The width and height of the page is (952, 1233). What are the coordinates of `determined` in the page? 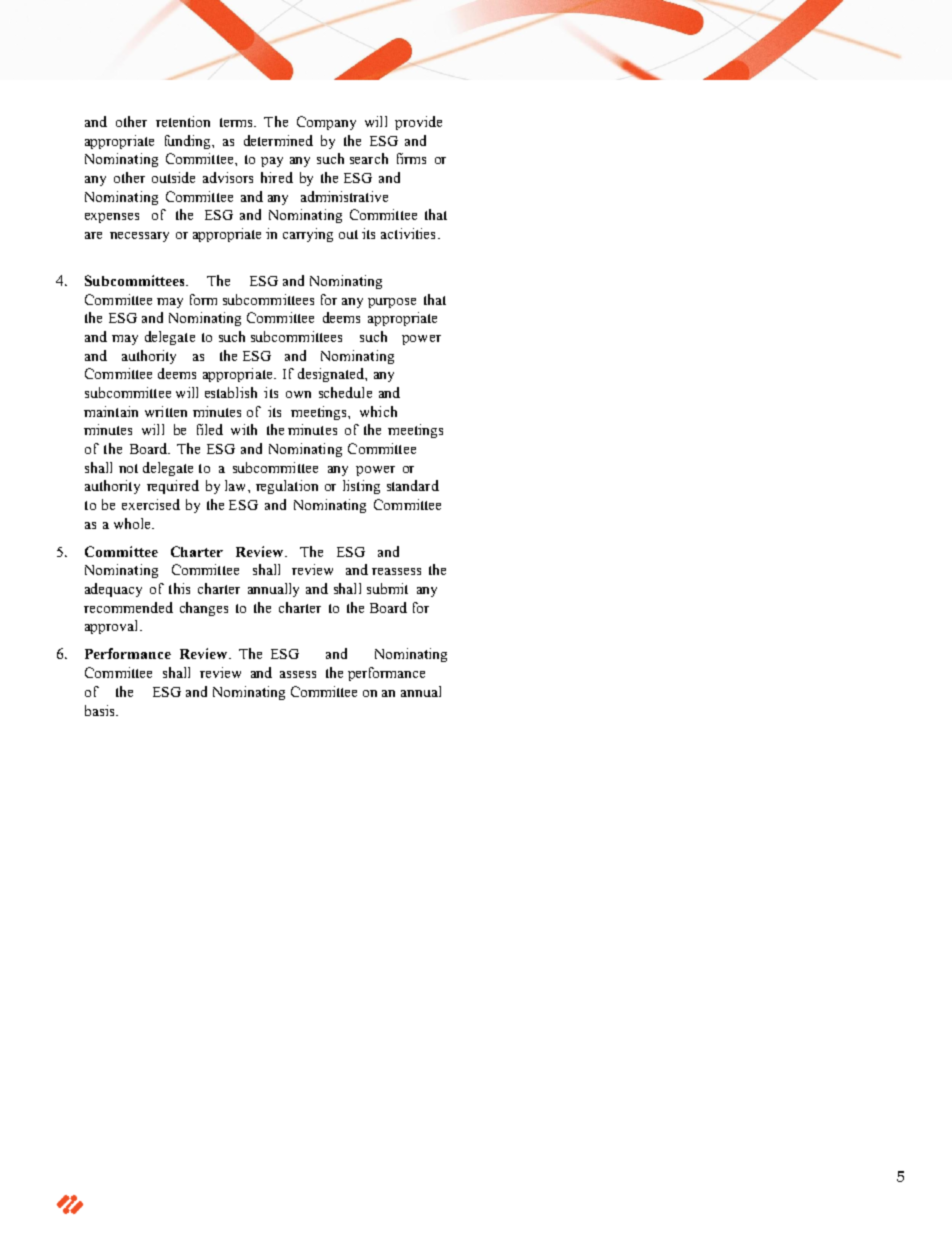 It's located at (278, 140).
